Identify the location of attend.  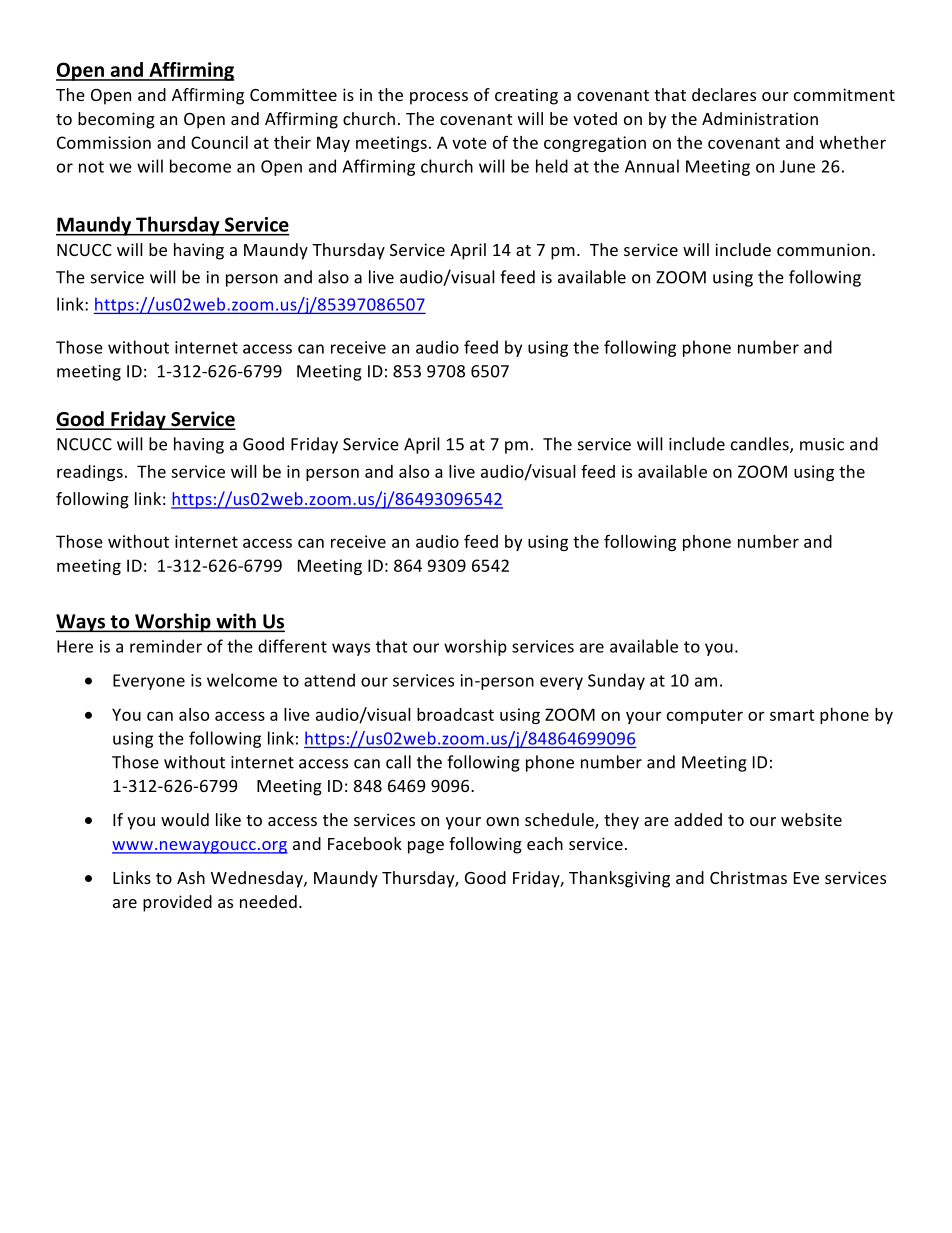
(329, 680).
